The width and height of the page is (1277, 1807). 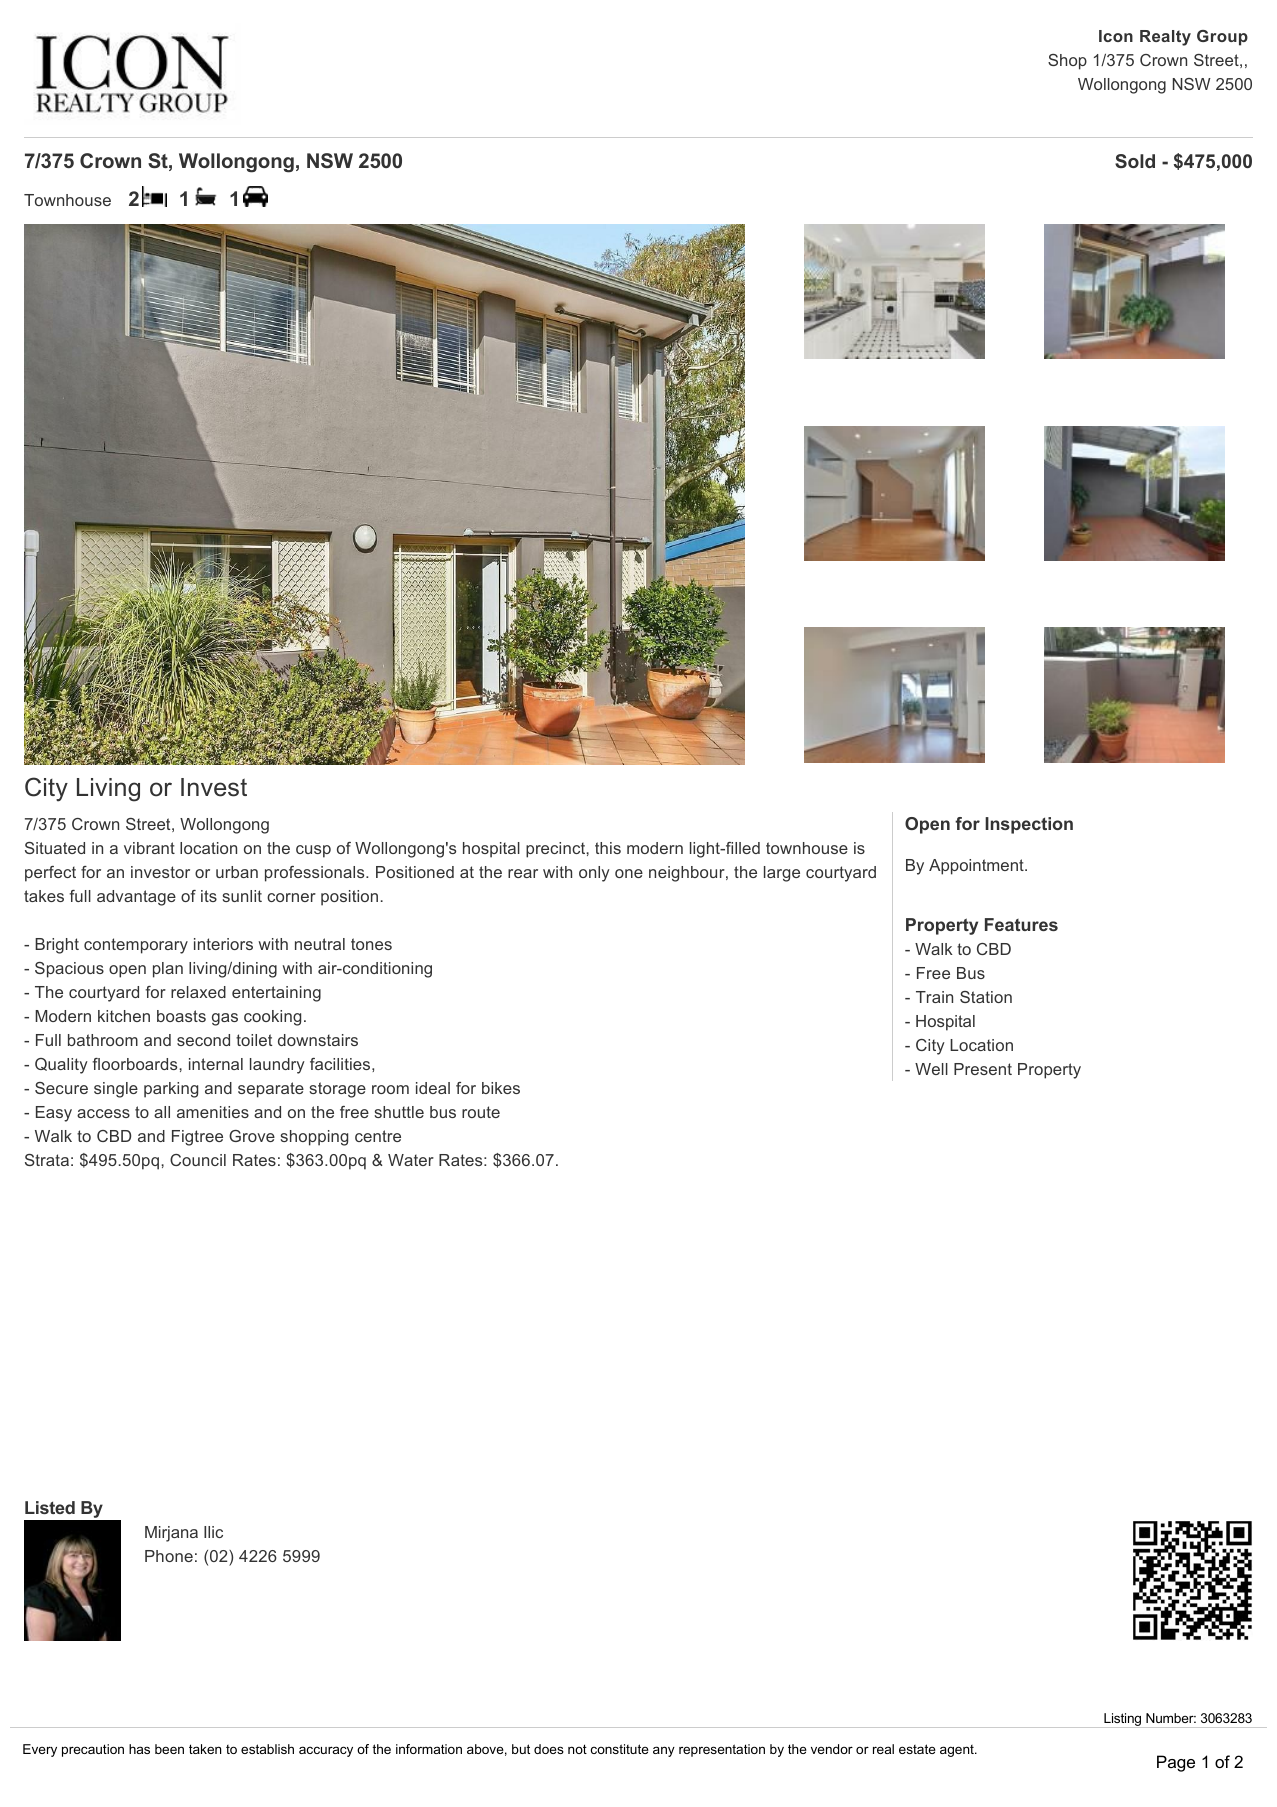 I want to click on Sold, so click(x=1135, y=161).
